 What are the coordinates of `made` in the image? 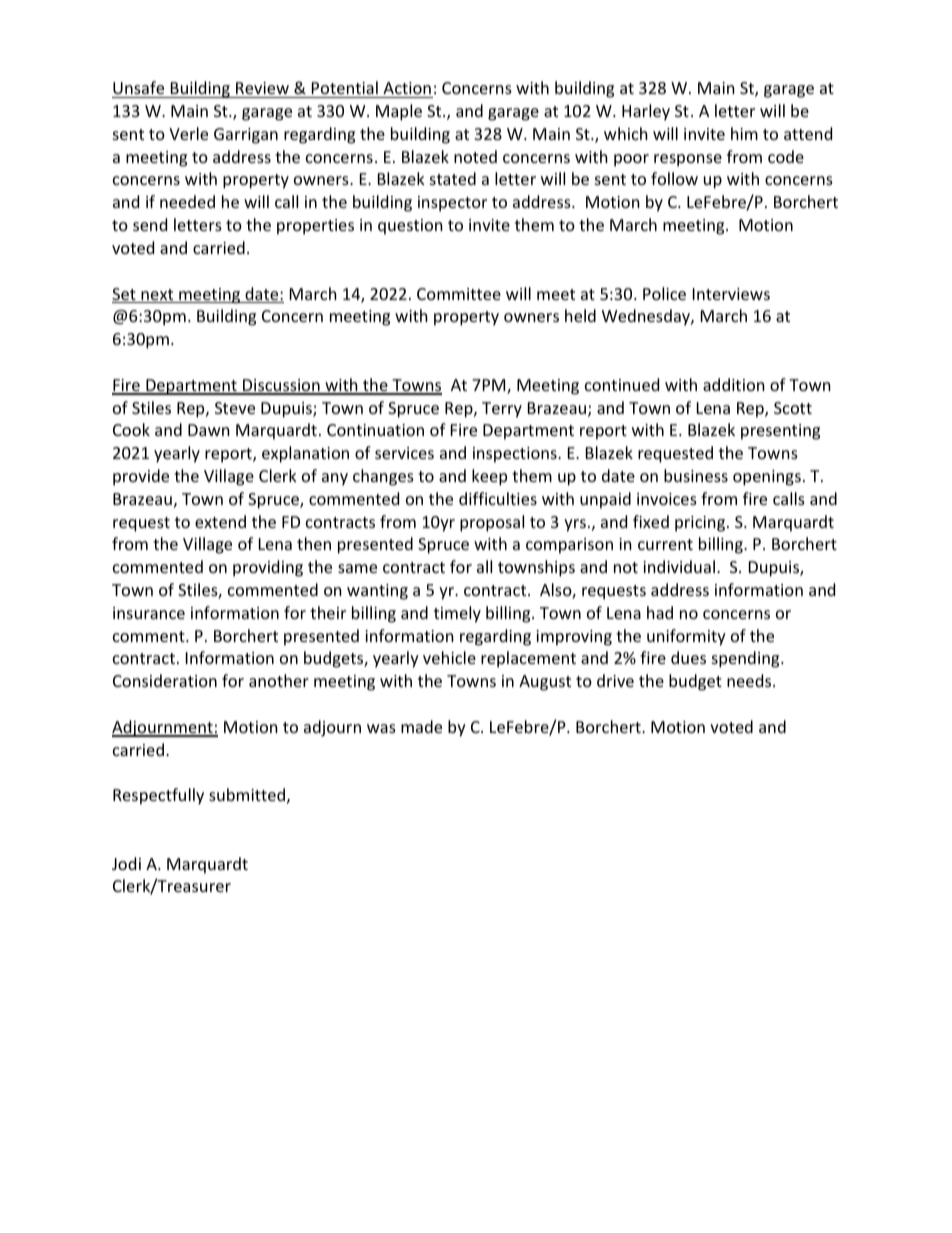 It's located at (421, 726).
